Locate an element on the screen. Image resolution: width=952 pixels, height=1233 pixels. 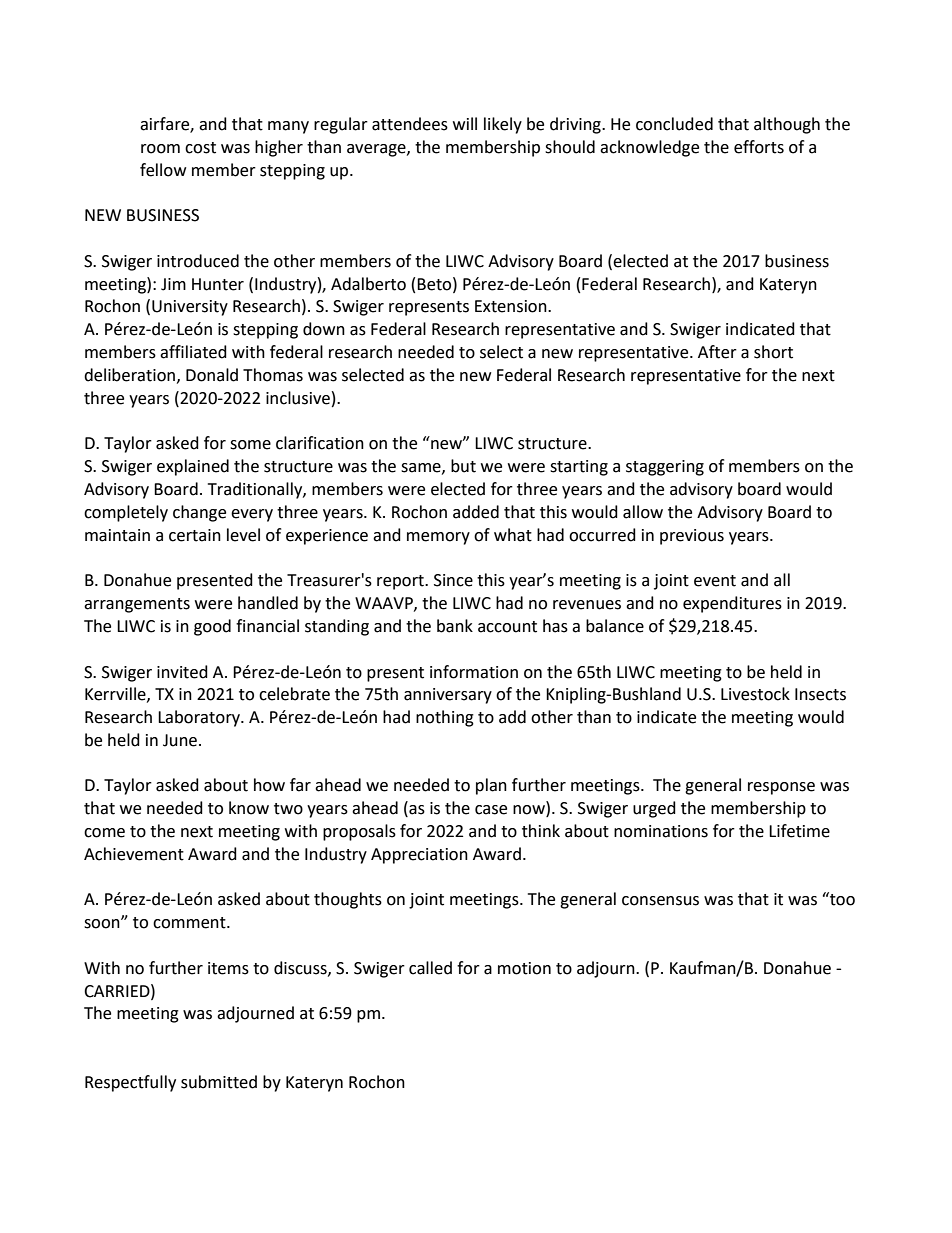
called is located at coordinates (430, 968).
